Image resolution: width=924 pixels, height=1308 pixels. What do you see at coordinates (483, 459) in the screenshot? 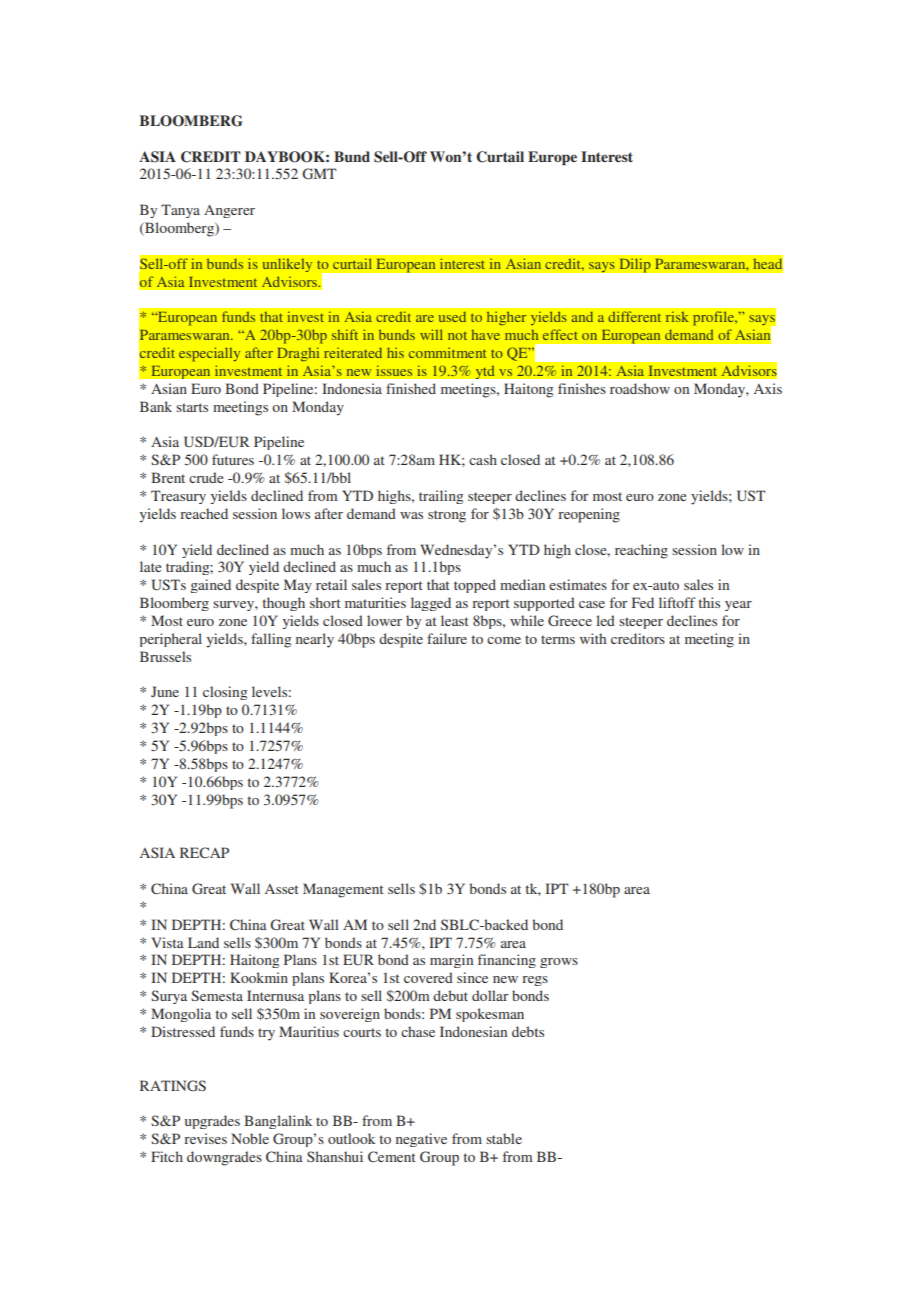
I see `cash` at bounding box center [483, 459].
